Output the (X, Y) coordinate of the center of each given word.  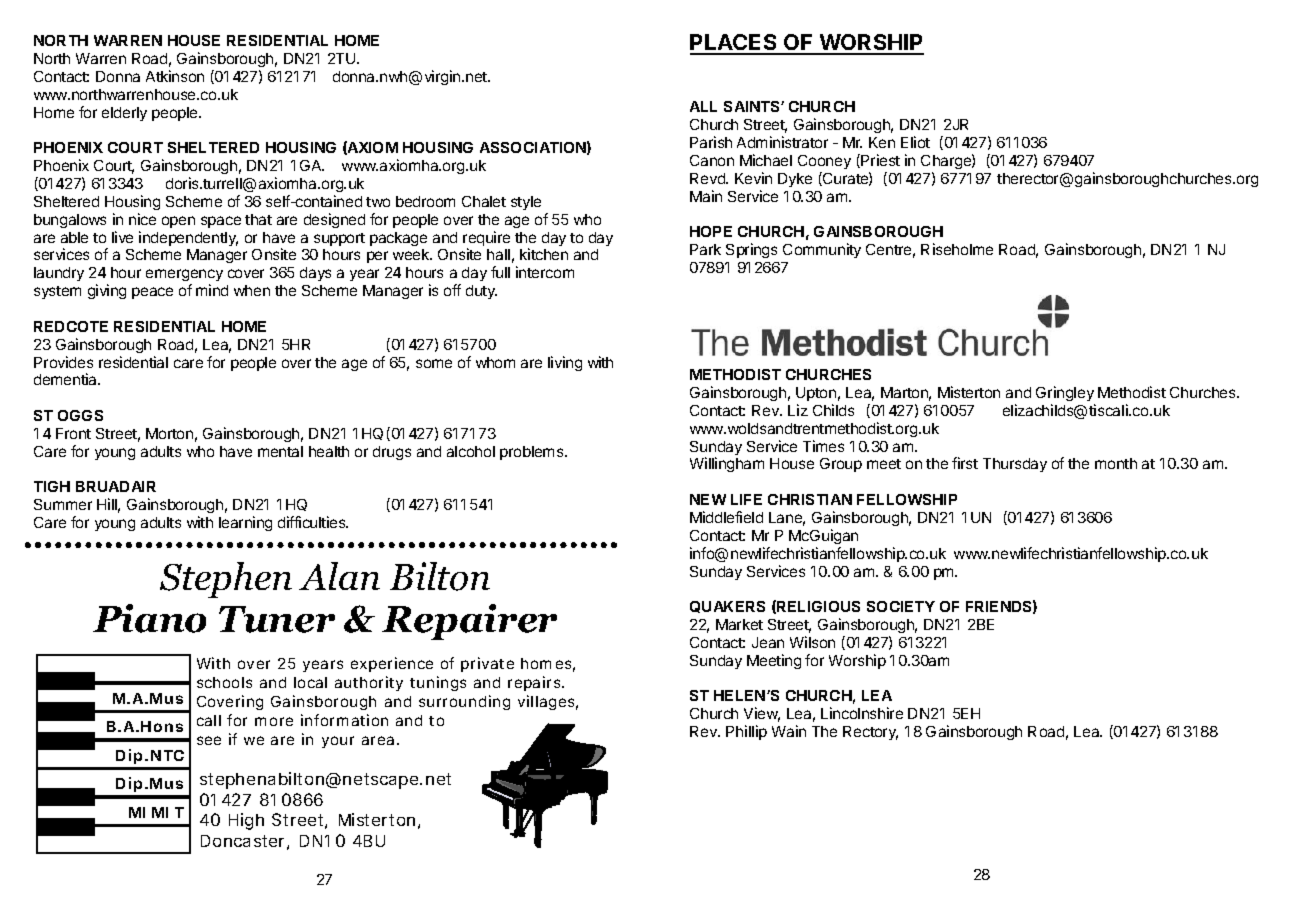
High (246, 821)
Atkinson (175, 76)
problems (533, 453)
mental (280, 451)
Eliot (915, 142)
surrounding (464, 702)
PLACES (734, 44)
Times (823, 446)
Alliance (1068, 735)
